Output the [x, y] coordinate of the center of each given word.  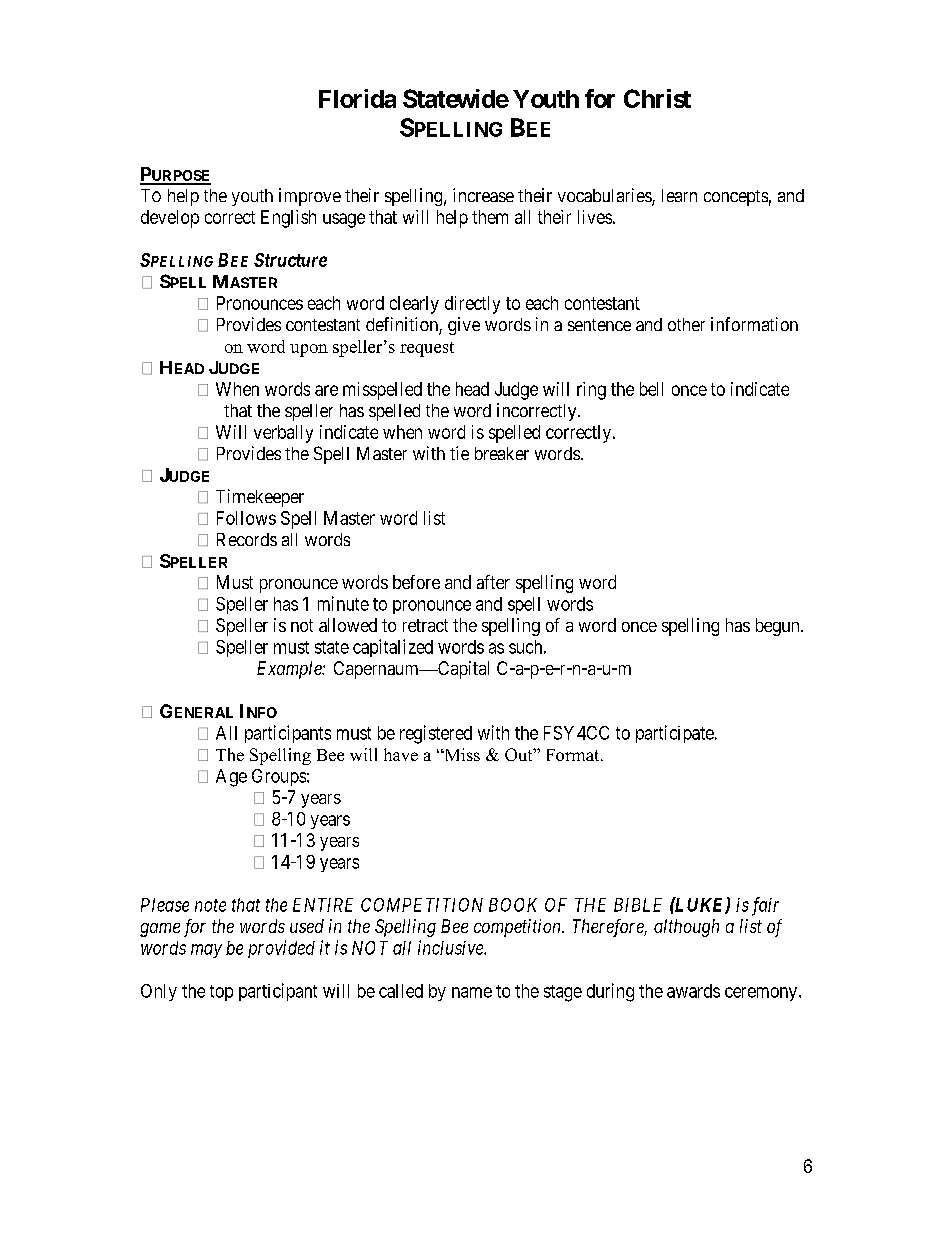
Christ [657, 98]
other [686, 324]
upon [309, 350]
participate [675, 734]
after [493, 582]
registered [436, 734]
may [206, 951]
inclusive [451, 947]
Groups [279, 777]
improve [310, 197]
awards [693, 991]
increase [483, 195]
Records [247, 539]
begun [779, 627]
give [464, 326]
